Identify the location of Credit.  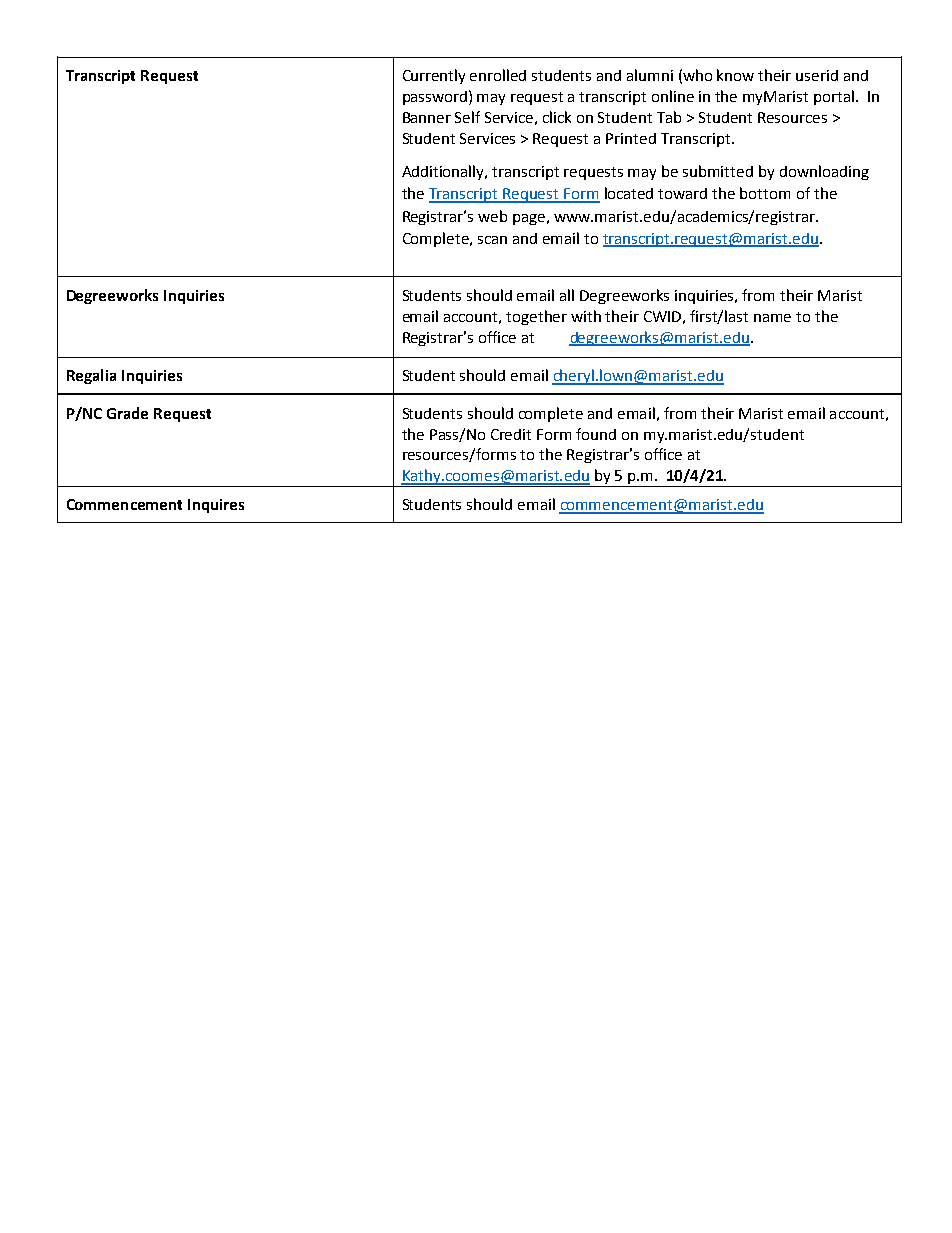
(511, 434).
